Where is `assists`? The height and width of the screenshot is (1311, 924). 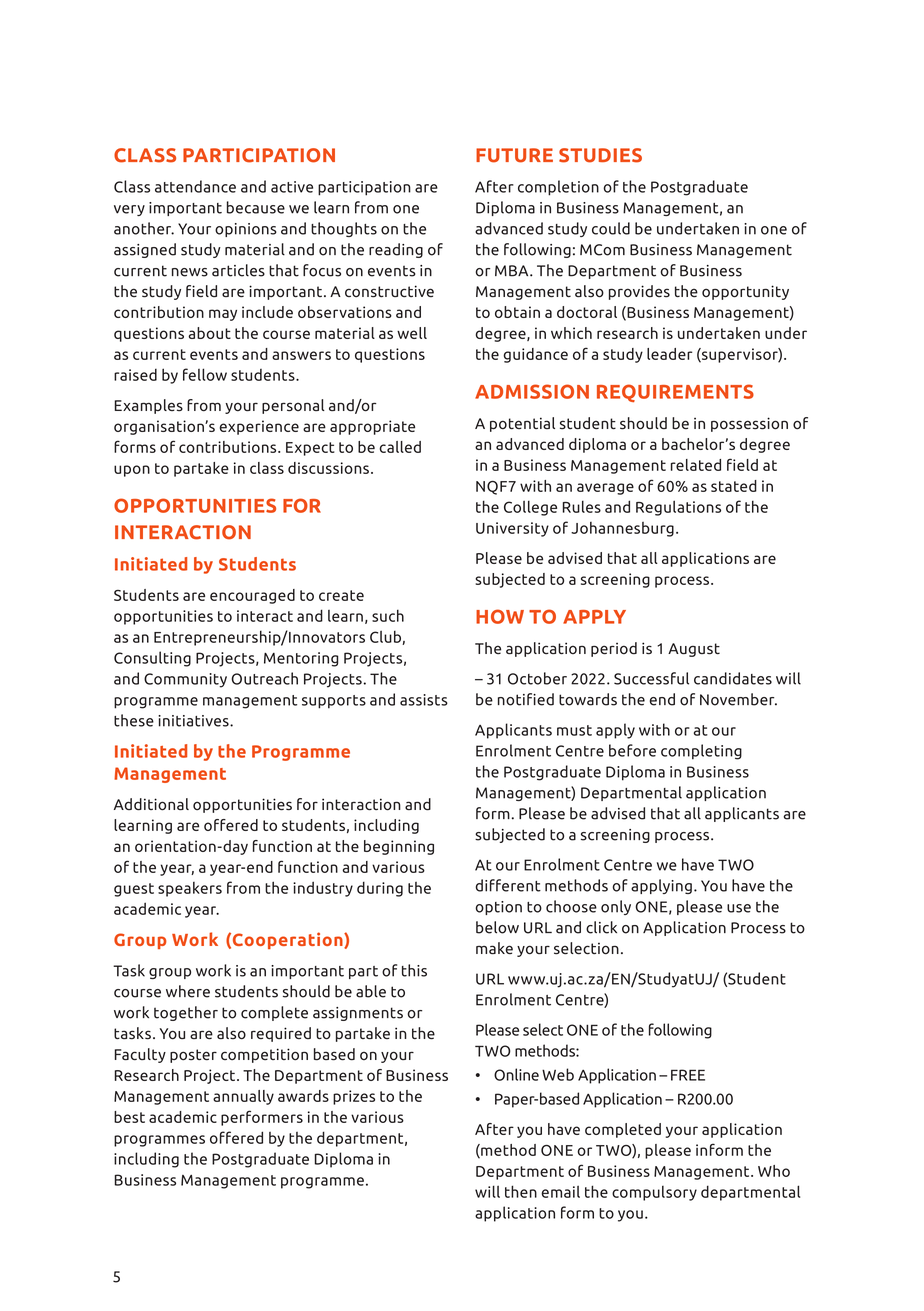 assists is located at coordinates (424, 700).
